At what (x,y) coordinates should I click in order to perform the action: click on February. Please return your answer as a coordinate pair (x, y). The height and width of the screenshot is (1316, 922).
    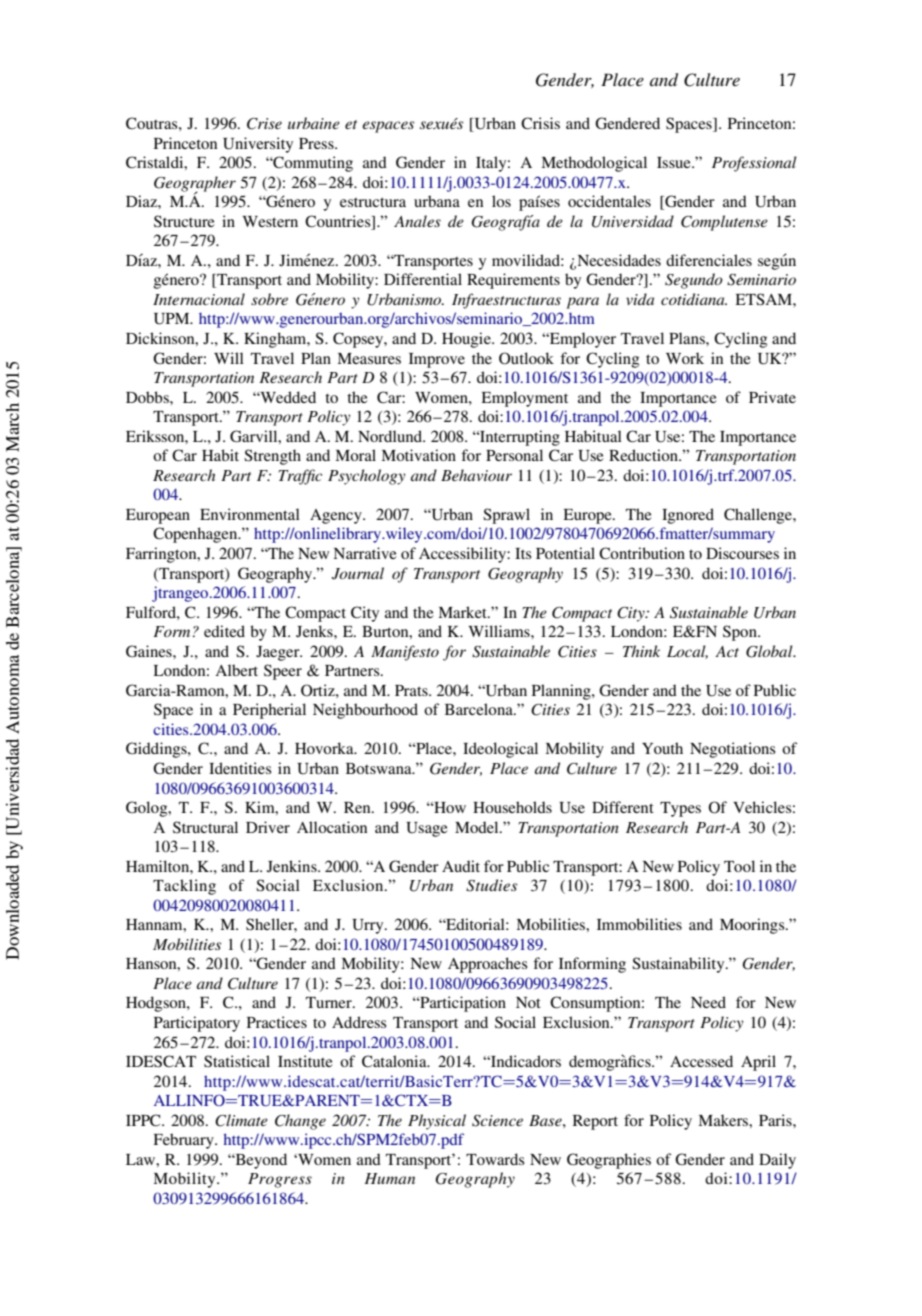
    Looking at the image, I should click on (185, 1141).
